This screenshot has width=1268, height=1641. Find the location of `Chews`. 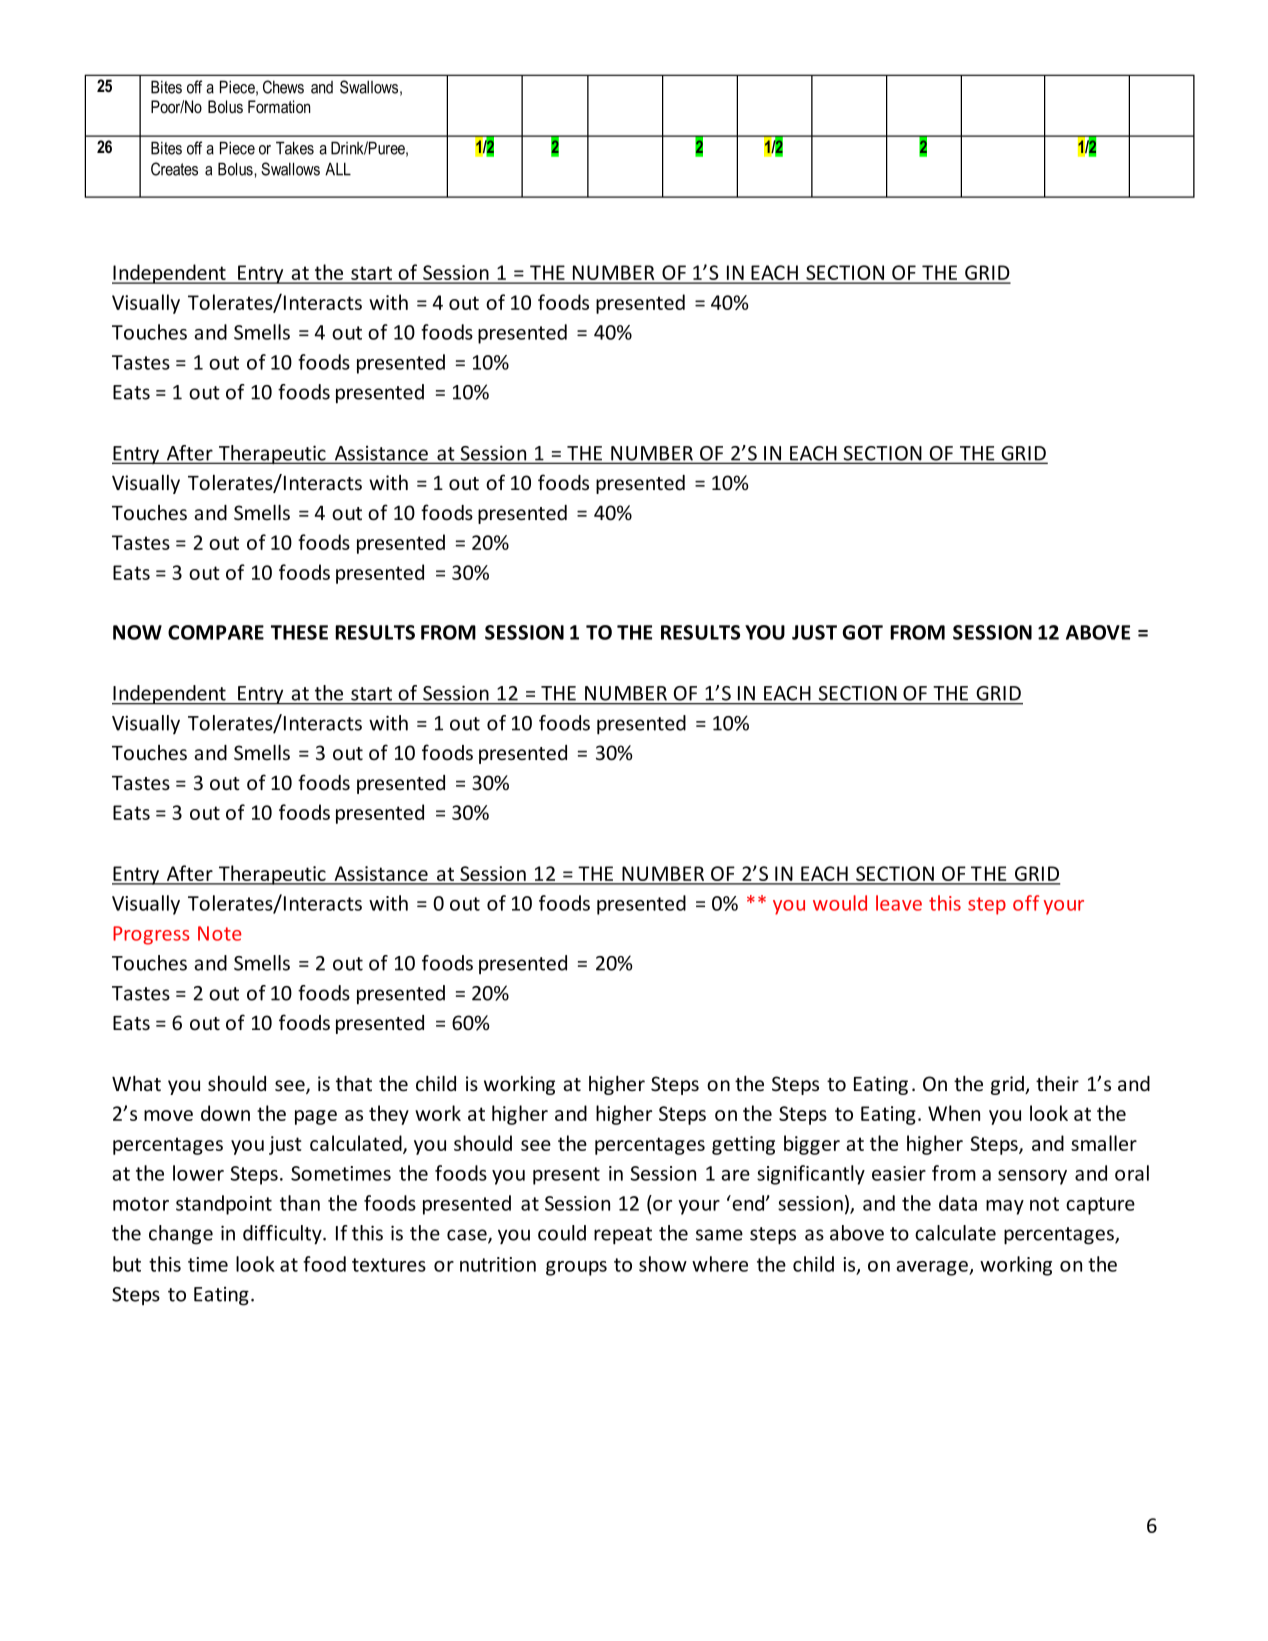

Chews is located at coordinates (283, 87).
